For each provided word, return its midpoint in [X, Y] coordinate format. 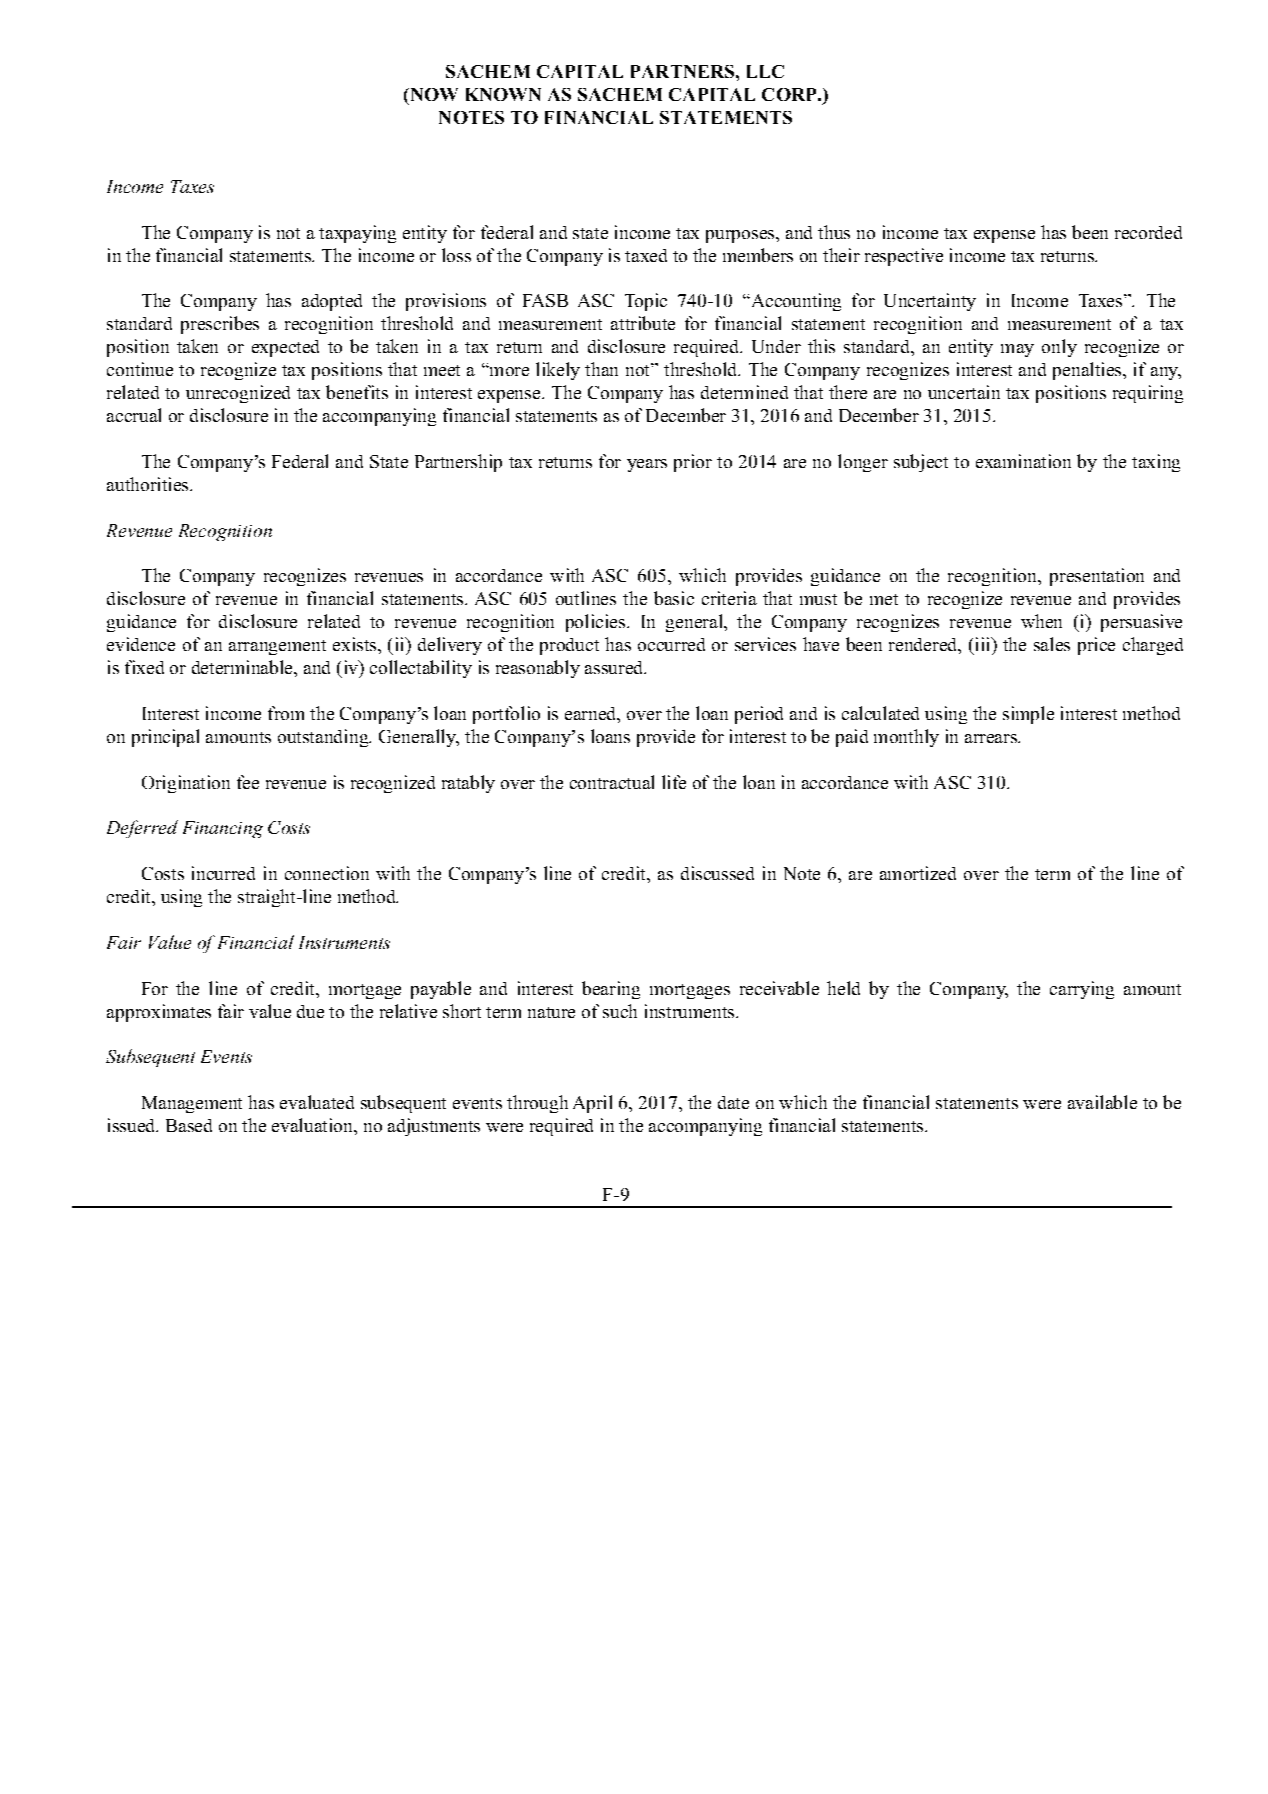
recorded [1148, 232]
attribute [643, 323]
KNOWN [503, 94]
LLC [765, 71]
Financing [223, 829]
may [1017, 350]
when [1041, 621]
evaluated [317, 1102]
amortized [918, 873]
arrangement [277, 647]
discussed [717, 873]
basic [674, 598]
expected [285, 348]
